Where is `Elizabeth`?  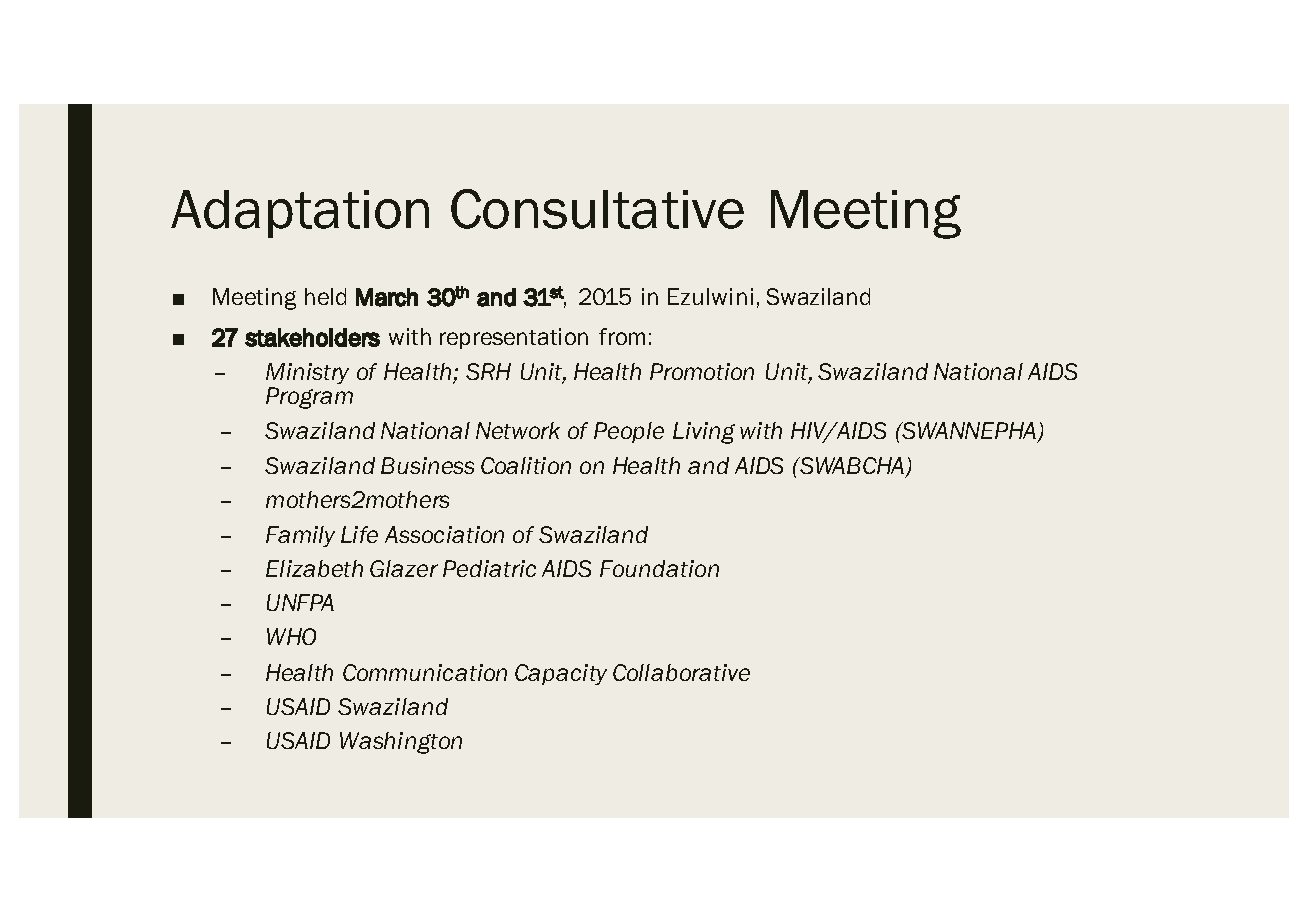
Elizabeth is located at coordinates (314, 568).
